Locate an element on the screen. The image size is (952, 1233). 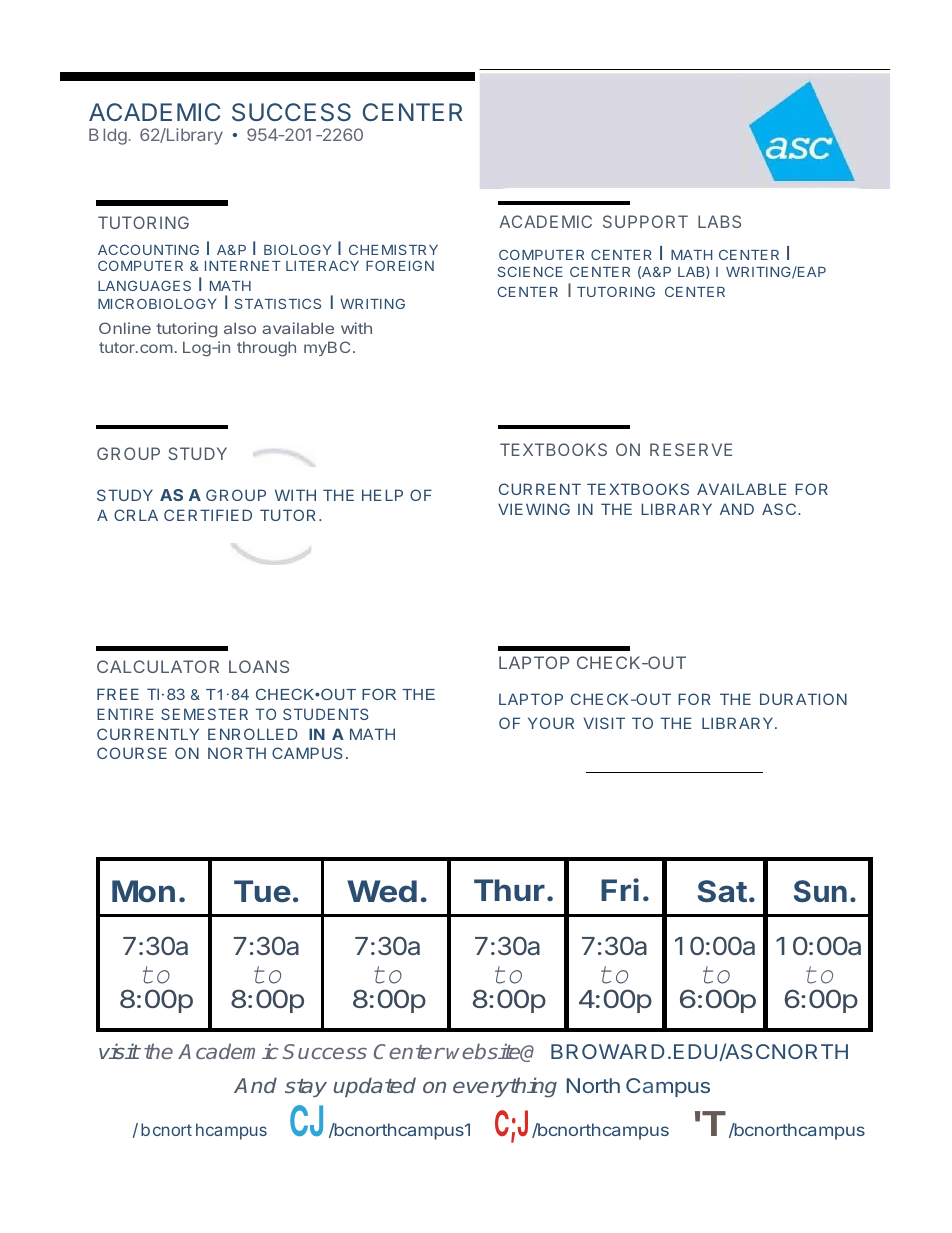
everything is located at coordinates (505, 1087).
